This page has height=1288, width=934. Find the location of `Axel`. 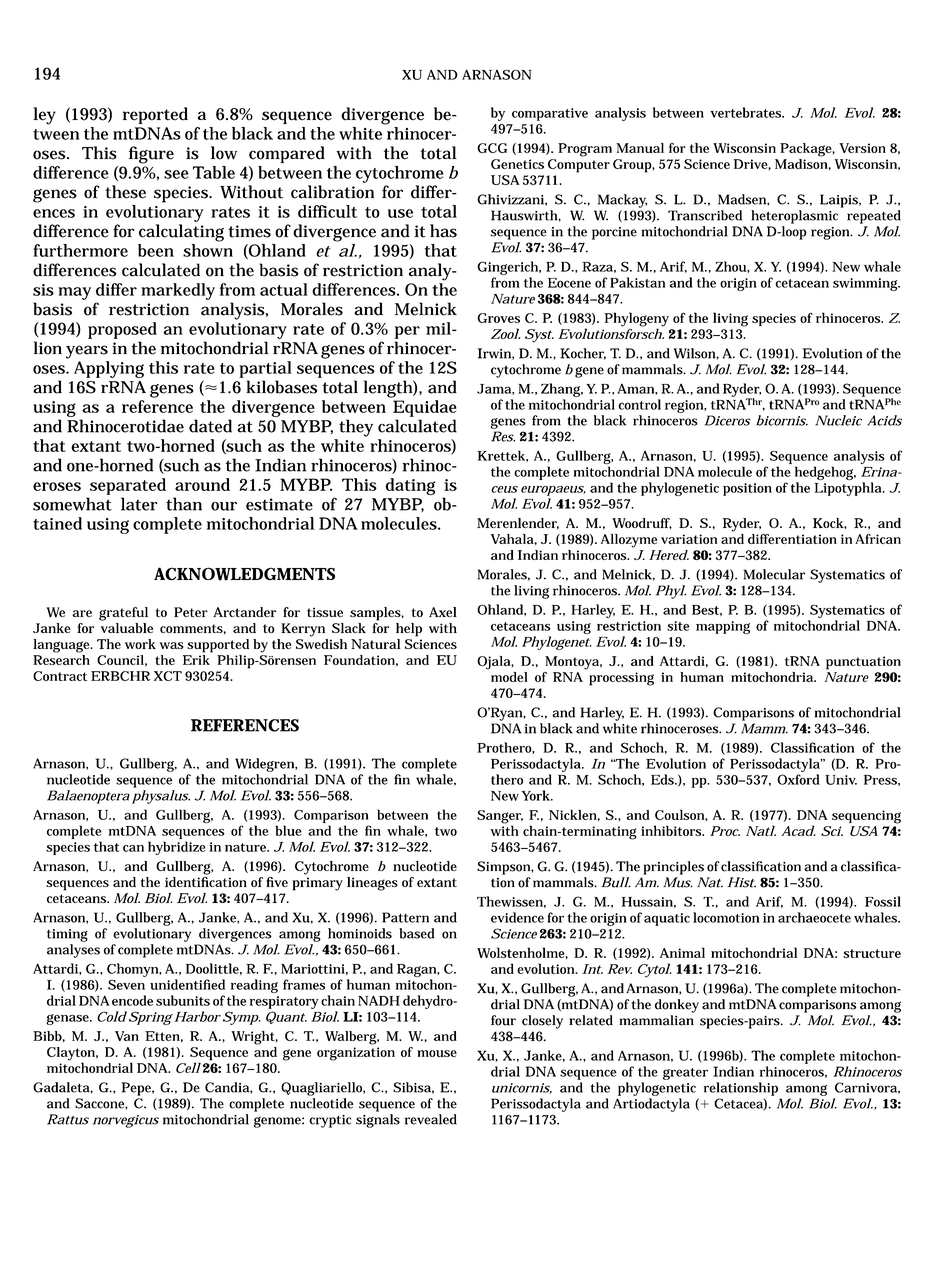

Axel is located at coordinates (443, 612).
